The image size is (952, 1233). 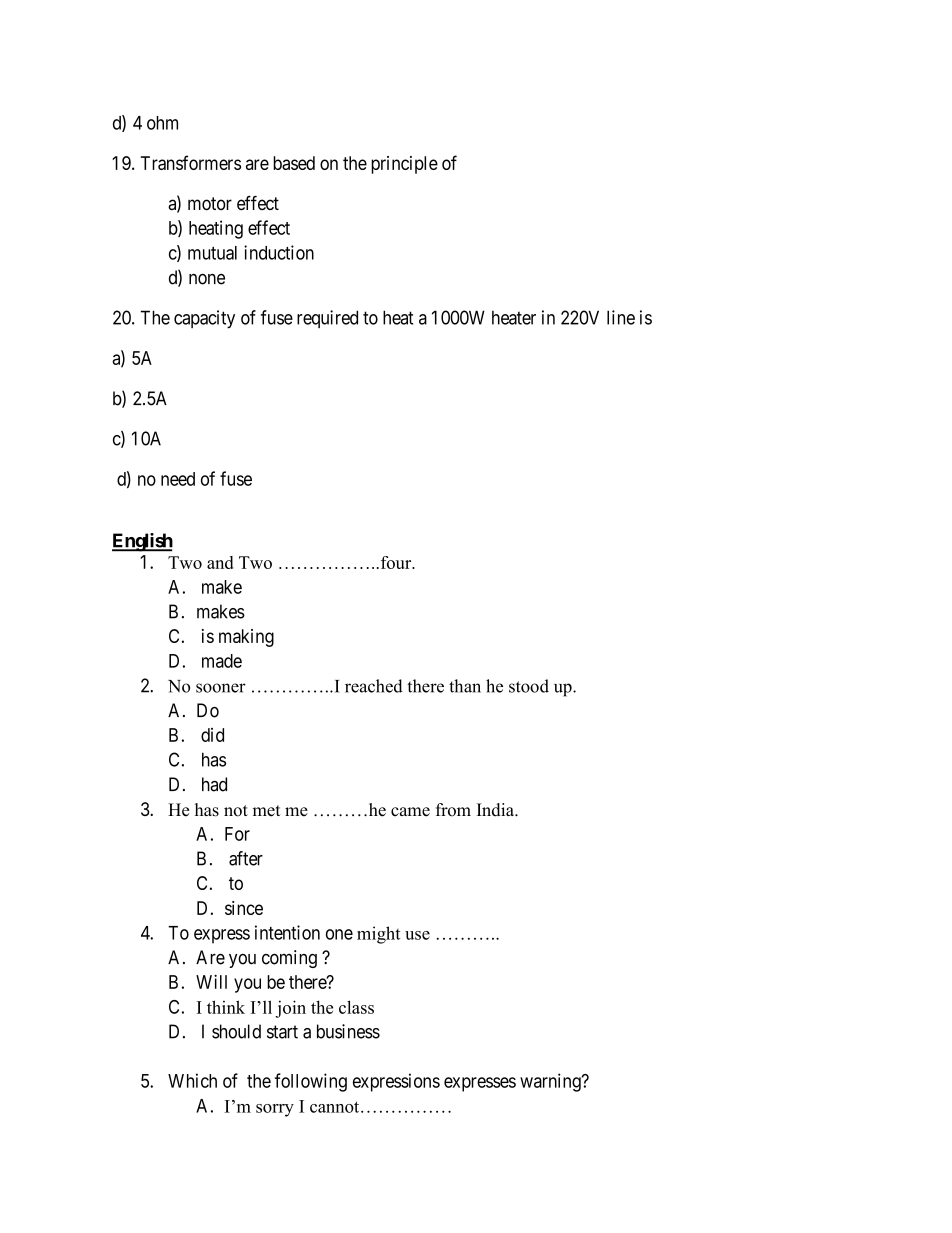 What do you see at coordinates (529, 686) in the screenshot?
I see `stood` at bounding box center [529, 686].
